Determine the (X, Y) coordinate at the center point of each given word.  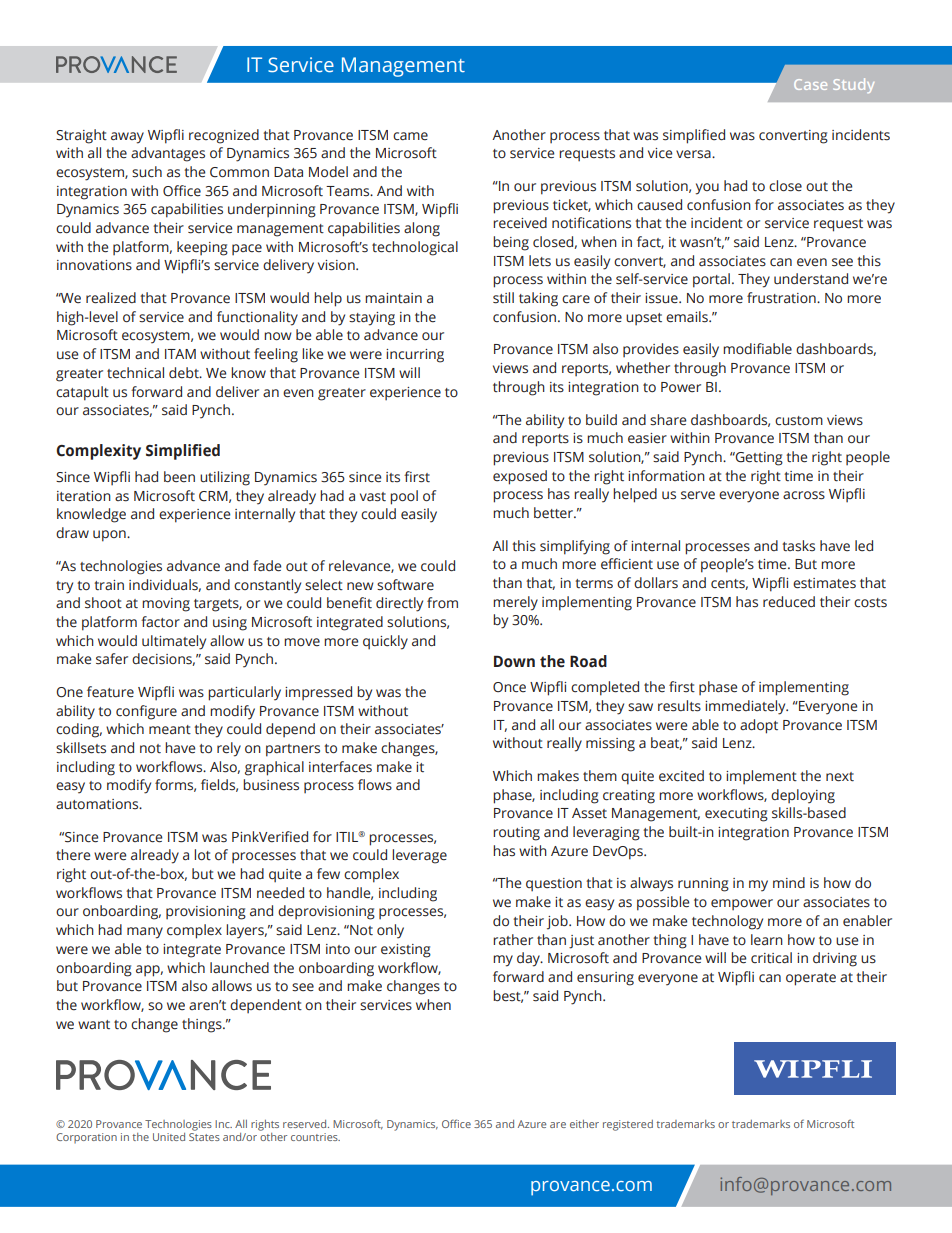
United (169, 1137)
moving (166, 605)
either (584, 1124)
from (442, 602)
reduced (789, 602)
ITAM (180, 354)
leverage (419, 856)
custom (799, 421)
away (127, 138)
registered (628, 1125)
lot (202, 854)
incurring (415, 356)
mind (789, 882)
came (410, 136)
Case (810, 84)
